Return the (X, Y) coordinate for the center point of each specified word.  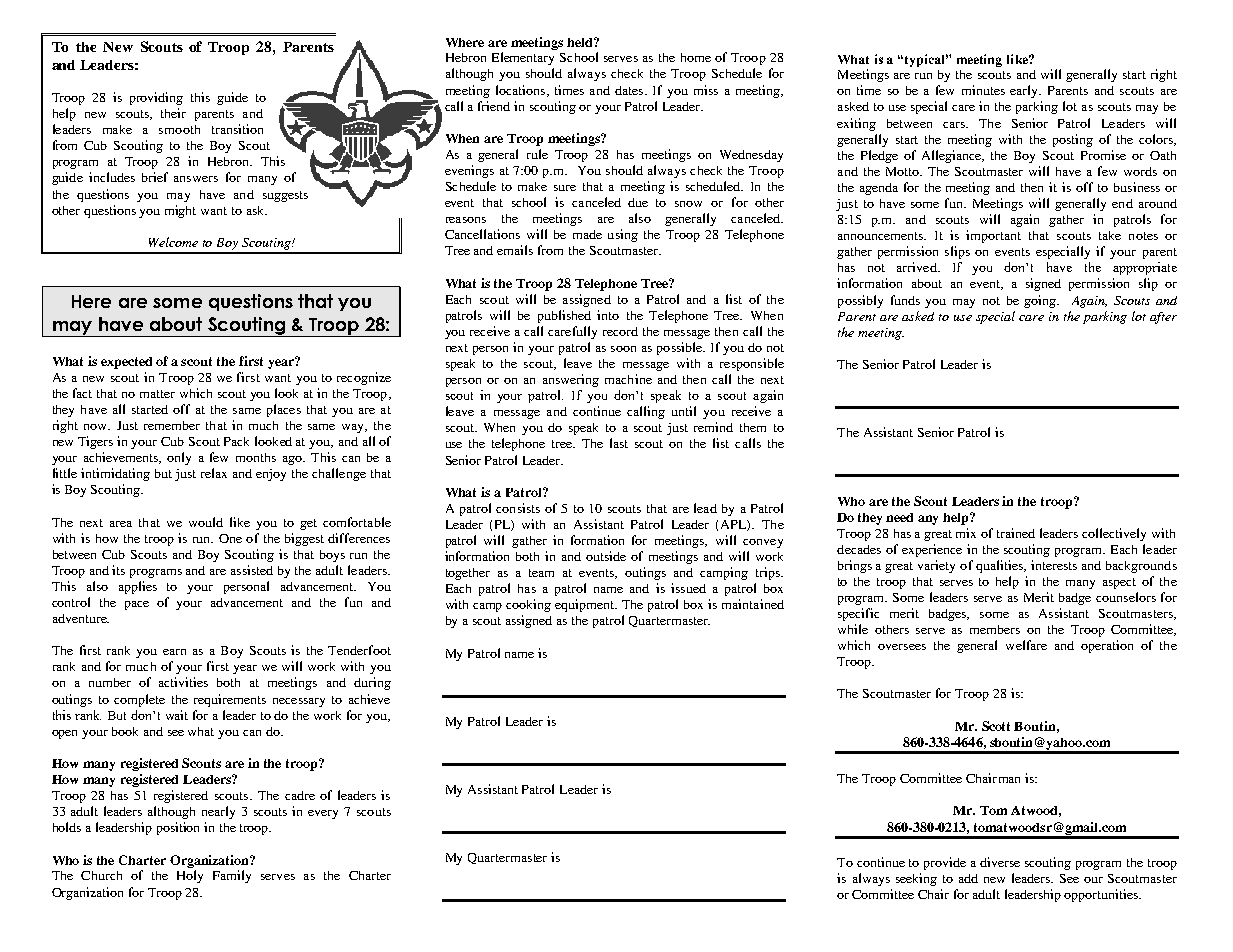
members (995, 629)
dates (630, 90)
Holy (190, 876)
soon (623, 349)
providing (156, 98)
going (1041, 301)
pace (137, 605)
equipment (586, 605)
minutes (983, 90)
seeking (916, 879)
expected (126, 363)
